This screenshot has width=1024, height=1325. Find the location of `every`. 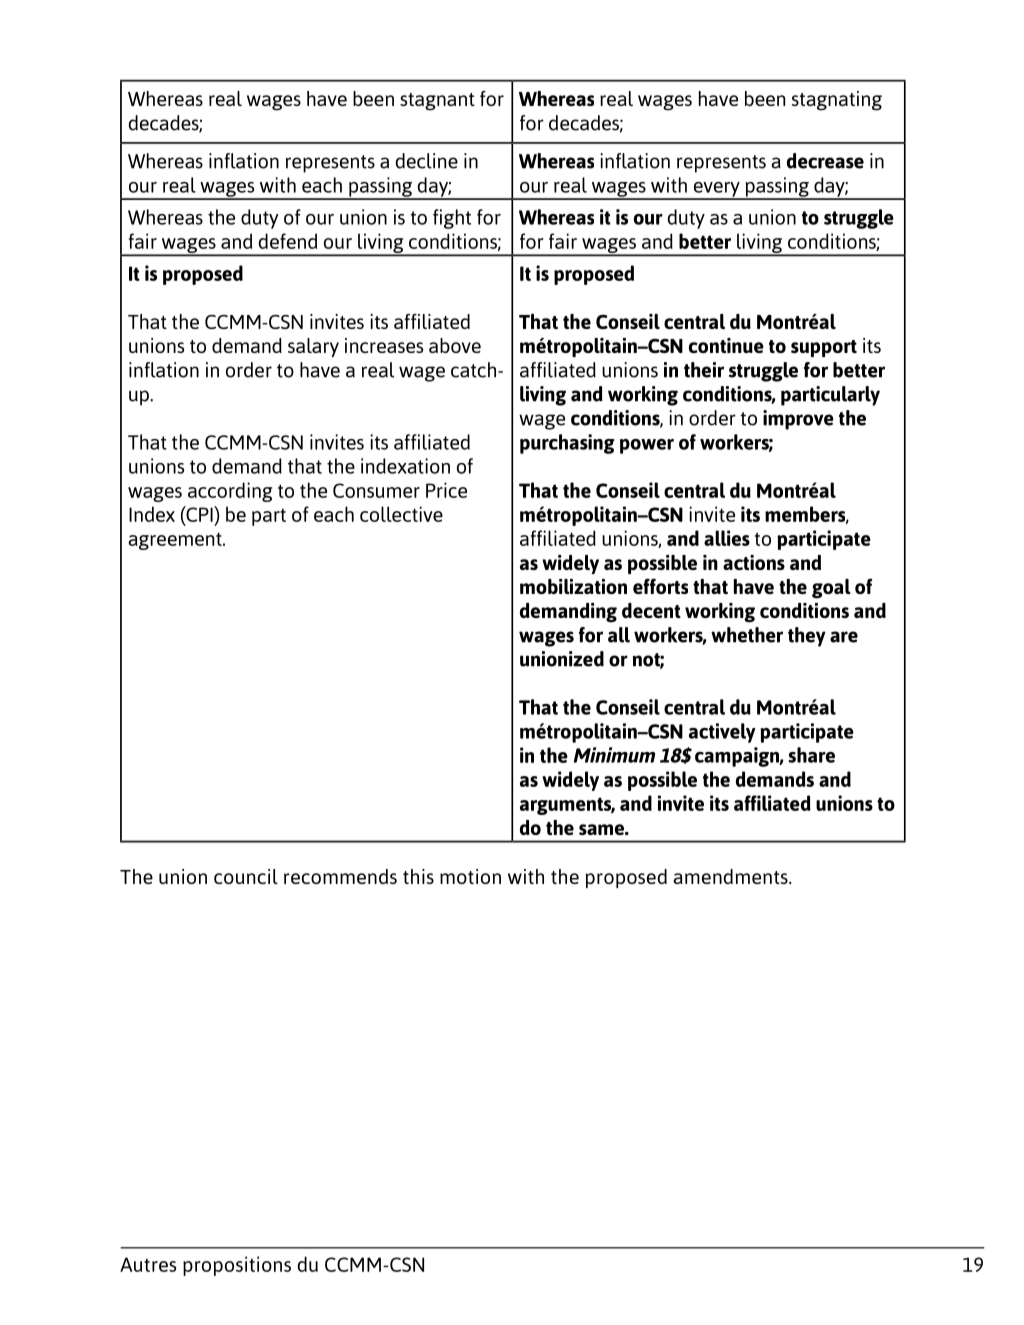

every is located at coordinates (716, 190).
